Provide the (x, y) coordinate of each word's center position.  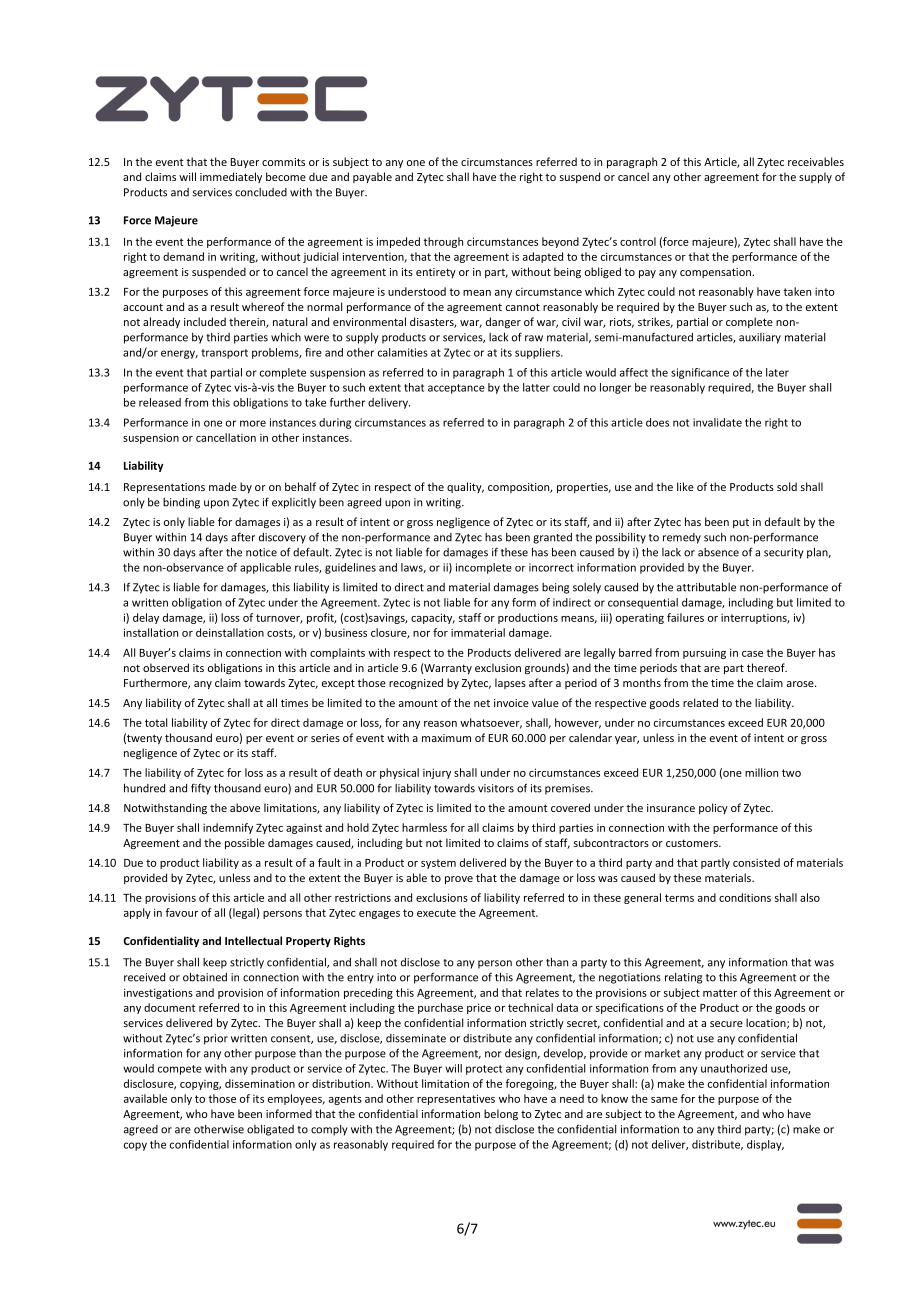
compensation (716, 273)
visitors (496, 788)
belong (501, 1114)
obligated (270, 1130)
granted (552, 538)
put (741, 523)
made (223, 486)
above (245, 807)
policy (713, 808)
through (443, 242)
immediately (231, 177)
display (765, 1145)
